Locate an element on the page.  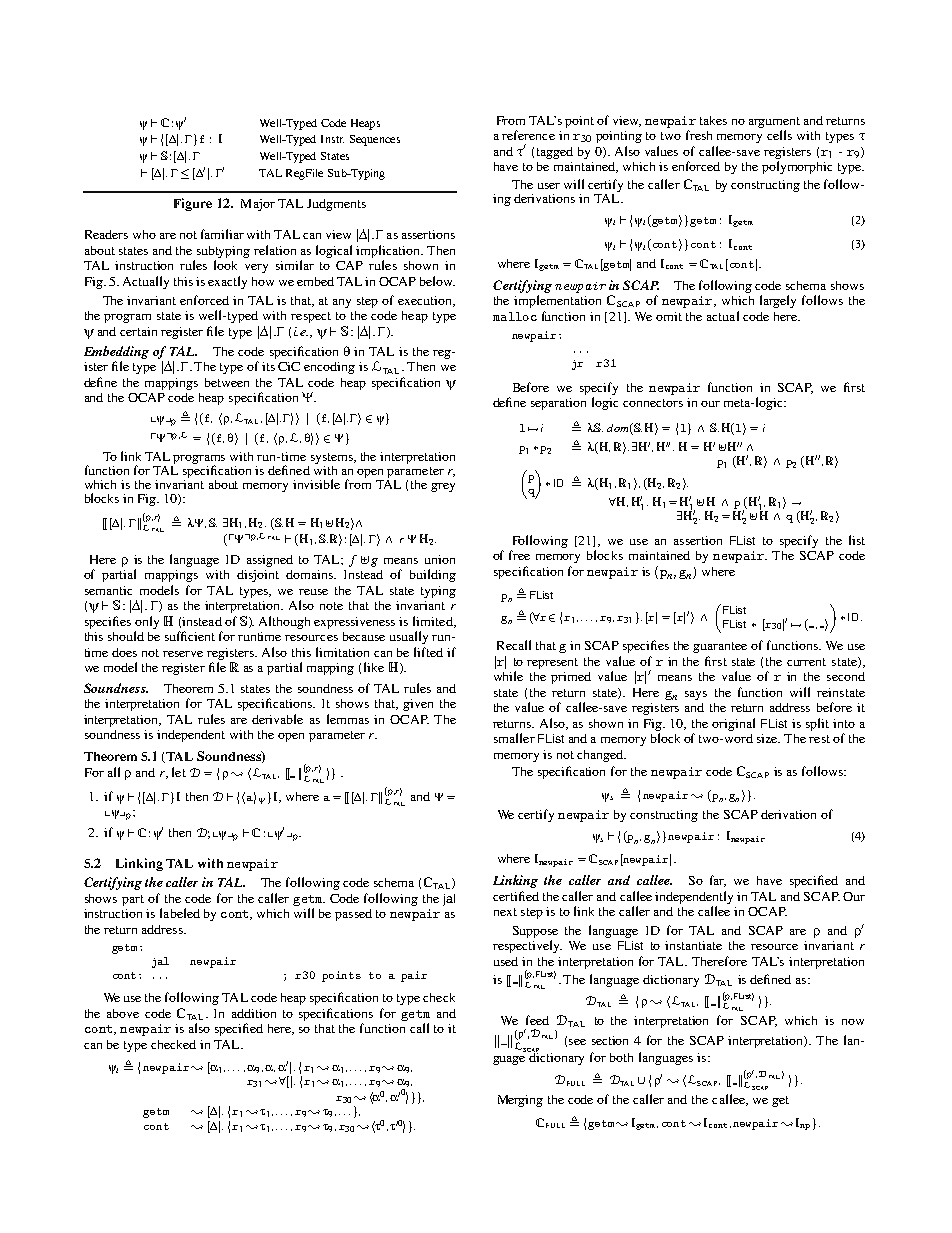
connectors is located at coordinates (653, 403).
